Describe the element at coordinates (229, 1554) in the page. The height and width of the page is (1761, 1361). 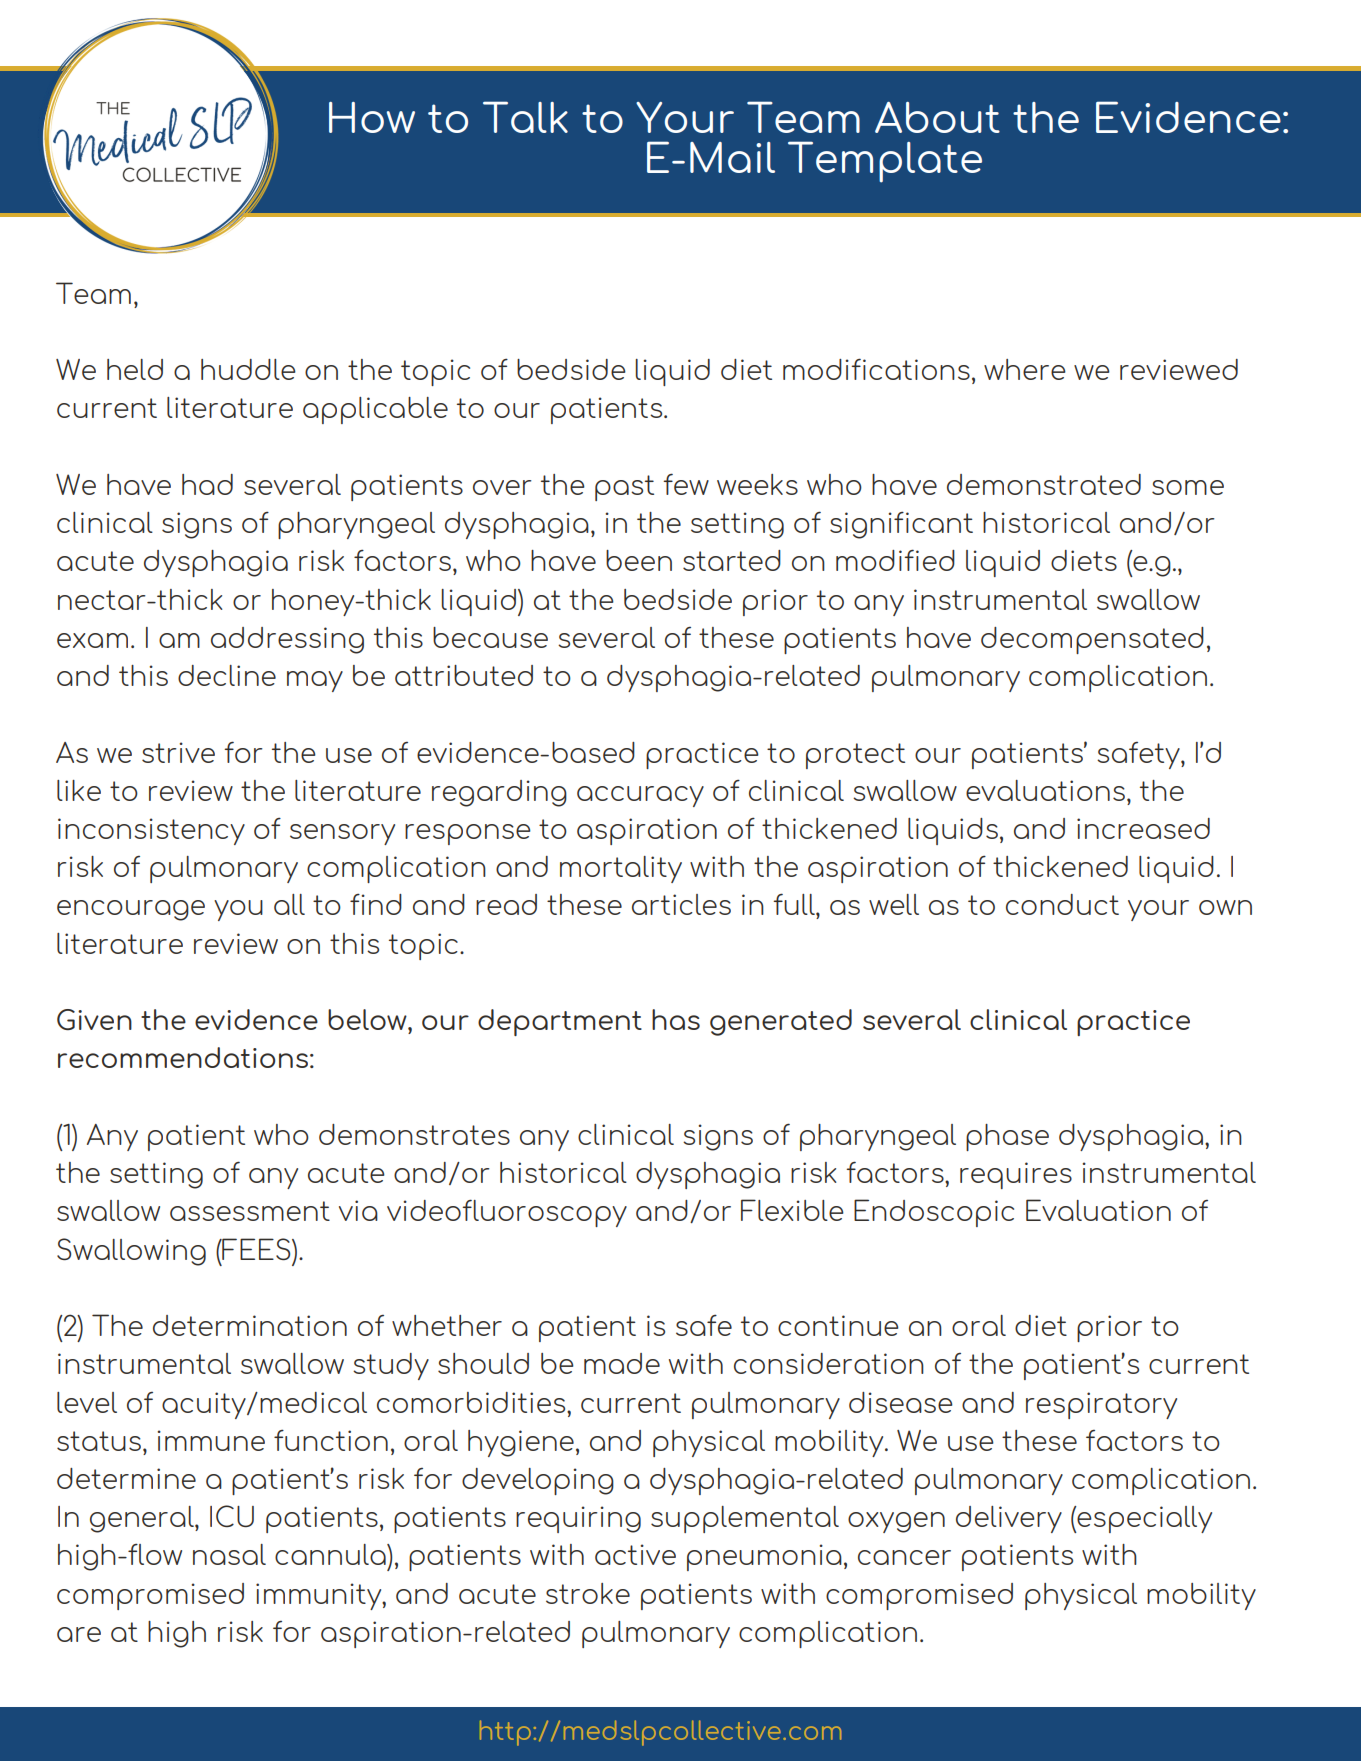
I see `nasal` at that location.
